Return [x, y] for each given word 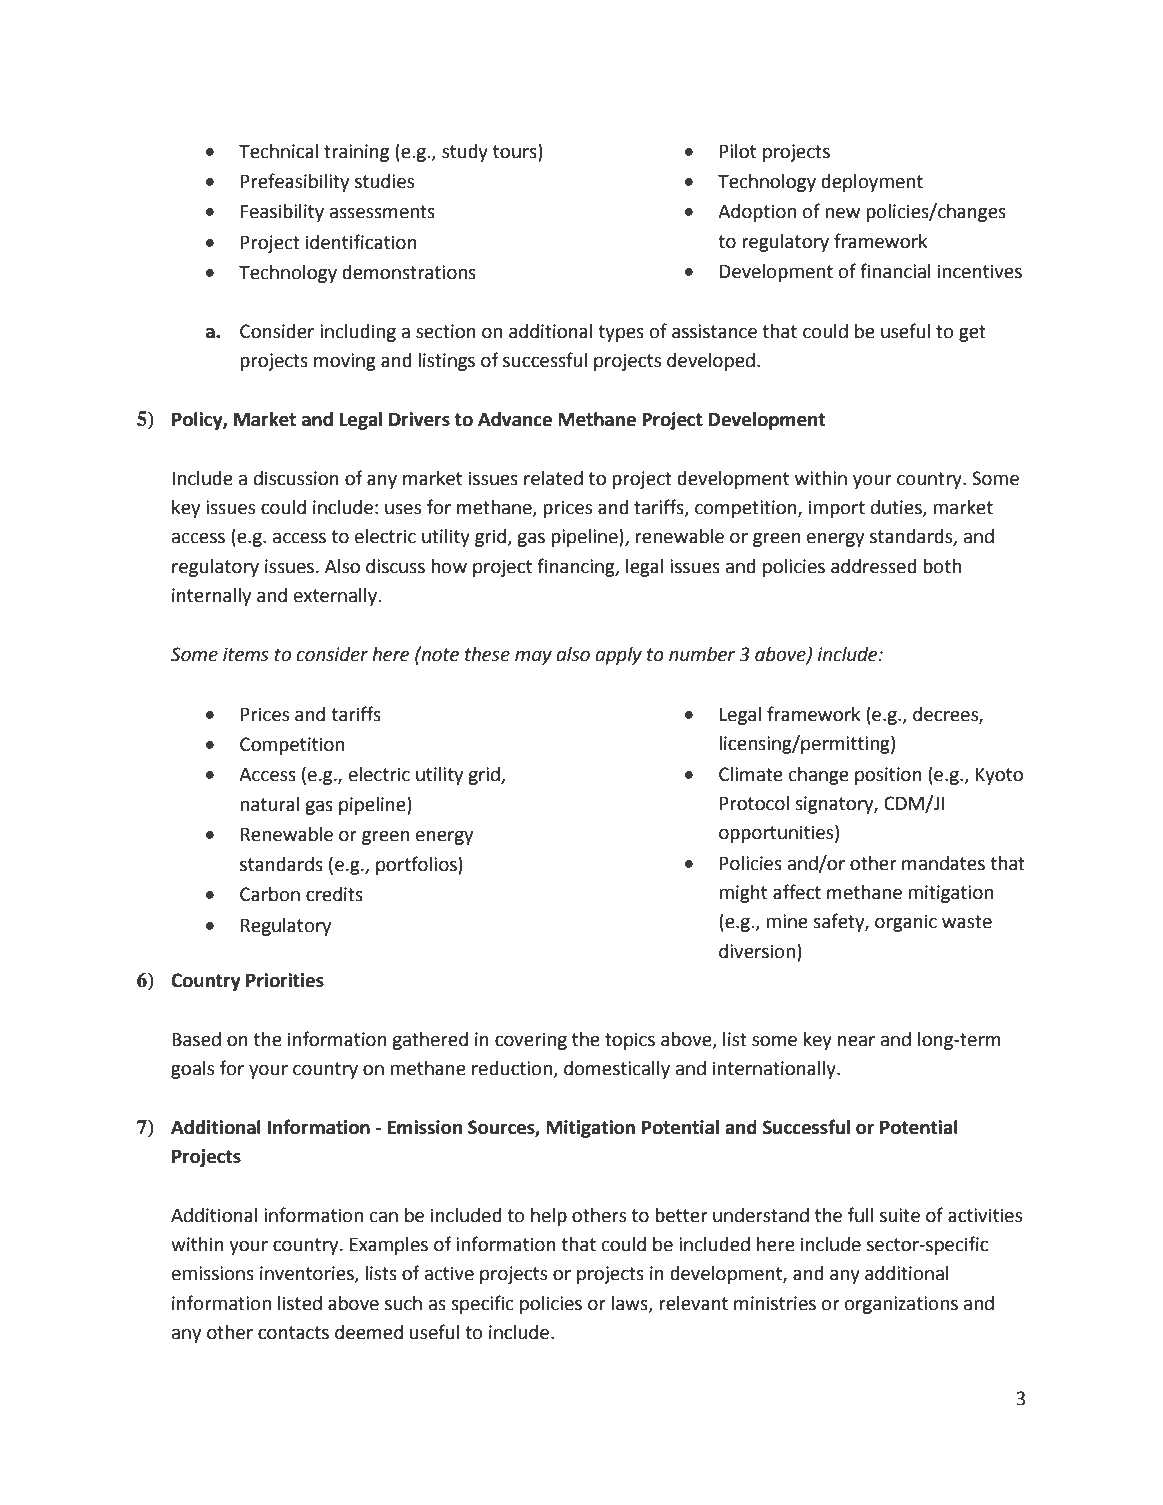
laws [630, 1304]
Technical [278, 151]
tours [516, 151]
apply [618, 656]
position [888, 776]
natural [269, 804]
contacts [293, 1333]
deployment [872, 183]
